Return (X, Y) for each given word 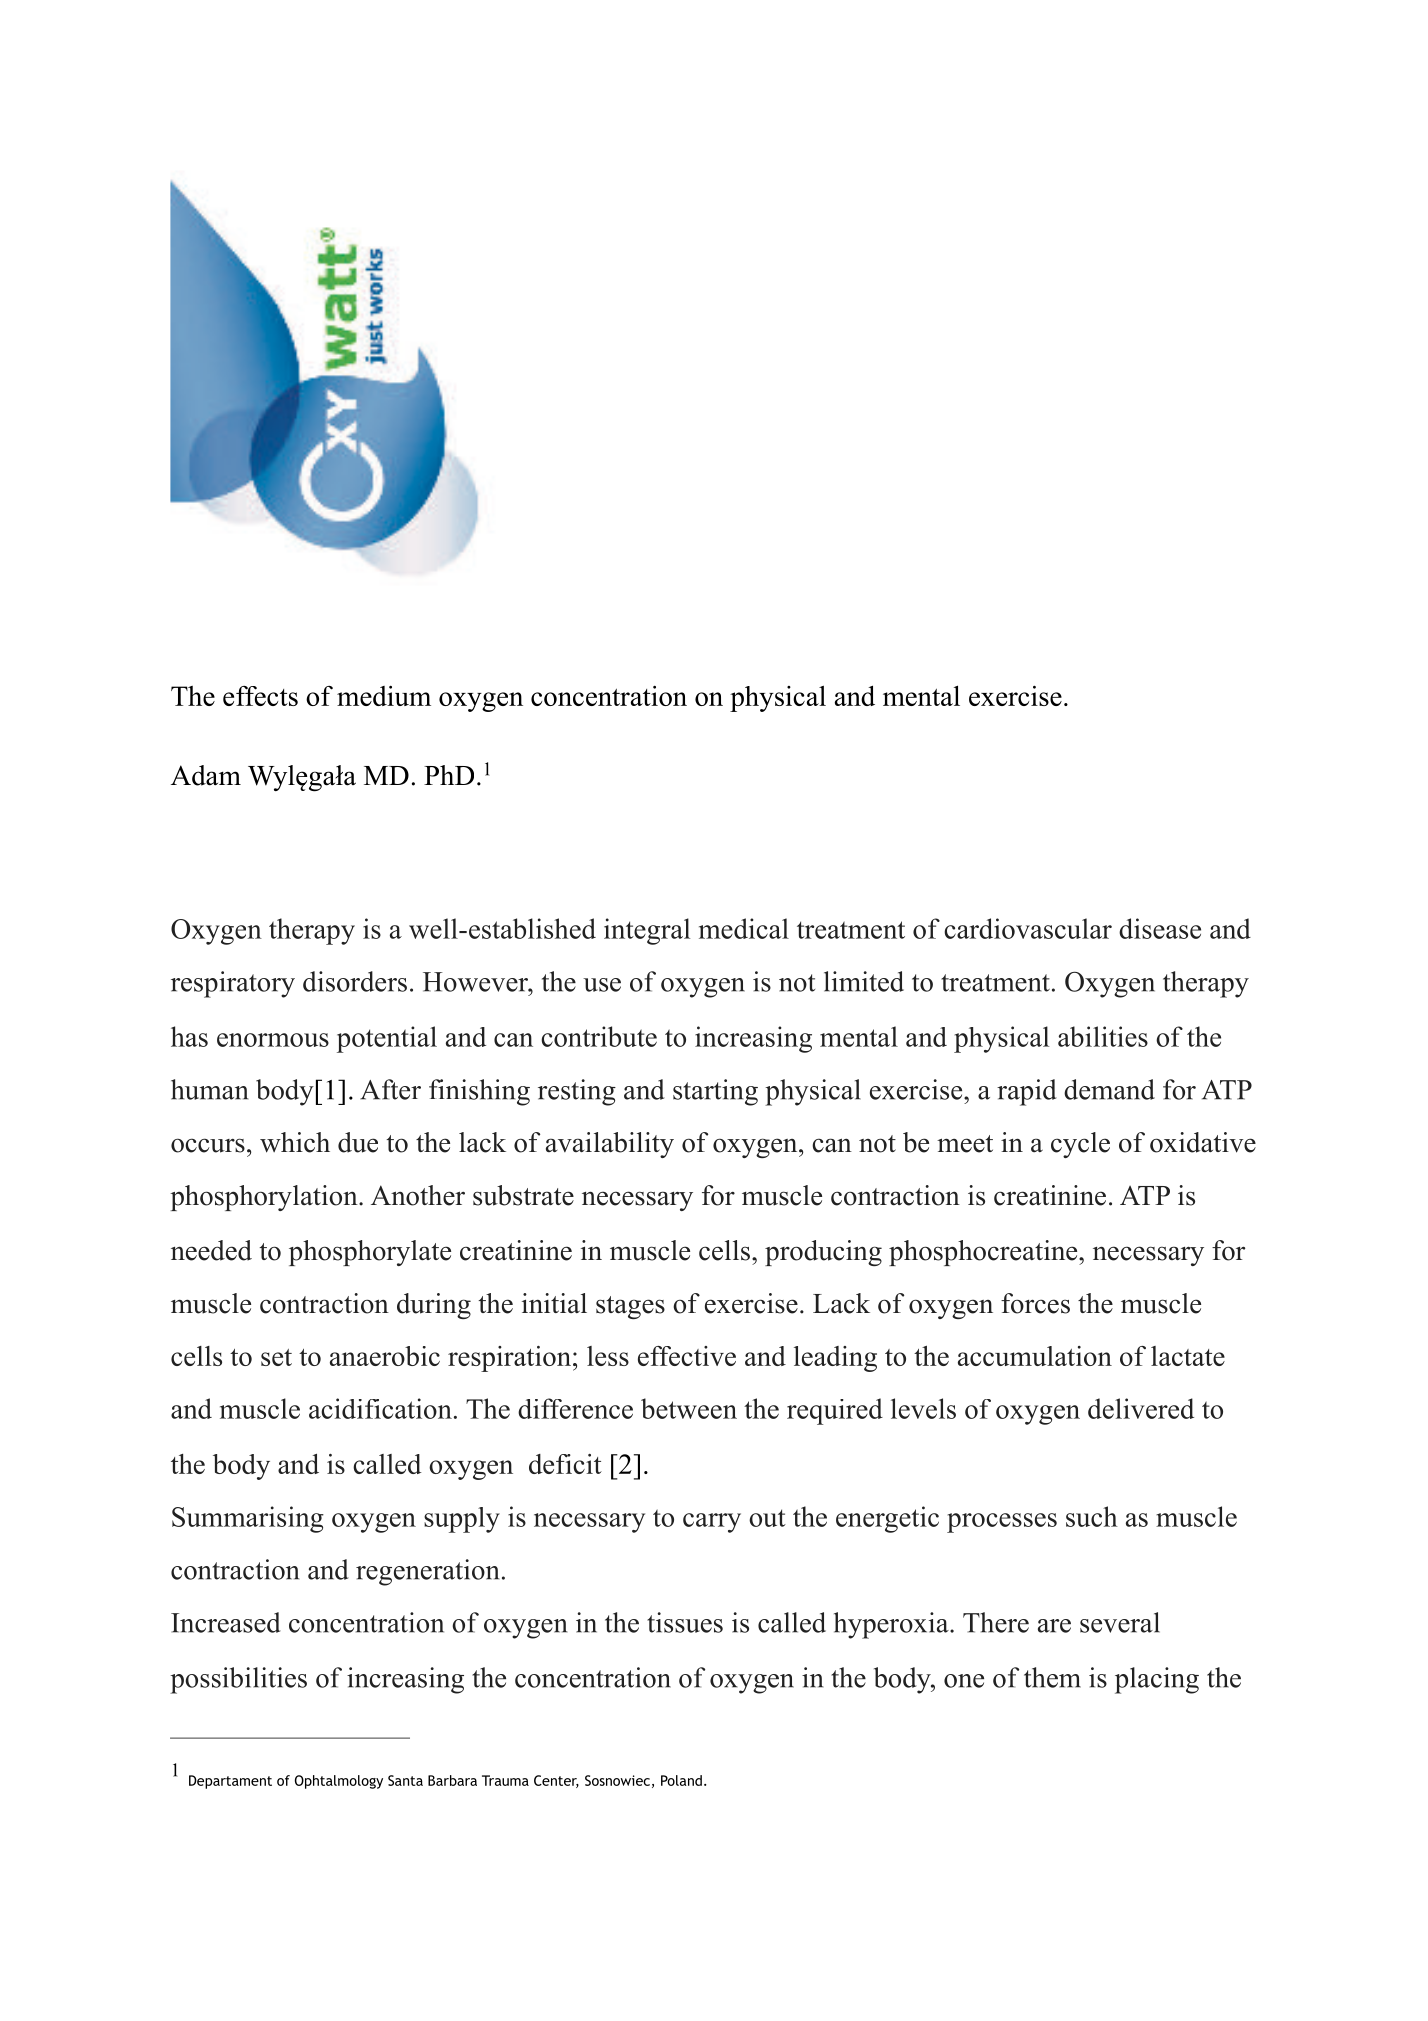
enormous (273, 1040)
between (689, 1408)
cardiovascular (1028, 928)
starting (715, 1092)
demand (1109, 1089)
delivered (1141, 1408)
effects (260, 696)
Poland (681, 1780)
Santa (405, 1780)
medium (384, 695)
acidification (380, 1408)
